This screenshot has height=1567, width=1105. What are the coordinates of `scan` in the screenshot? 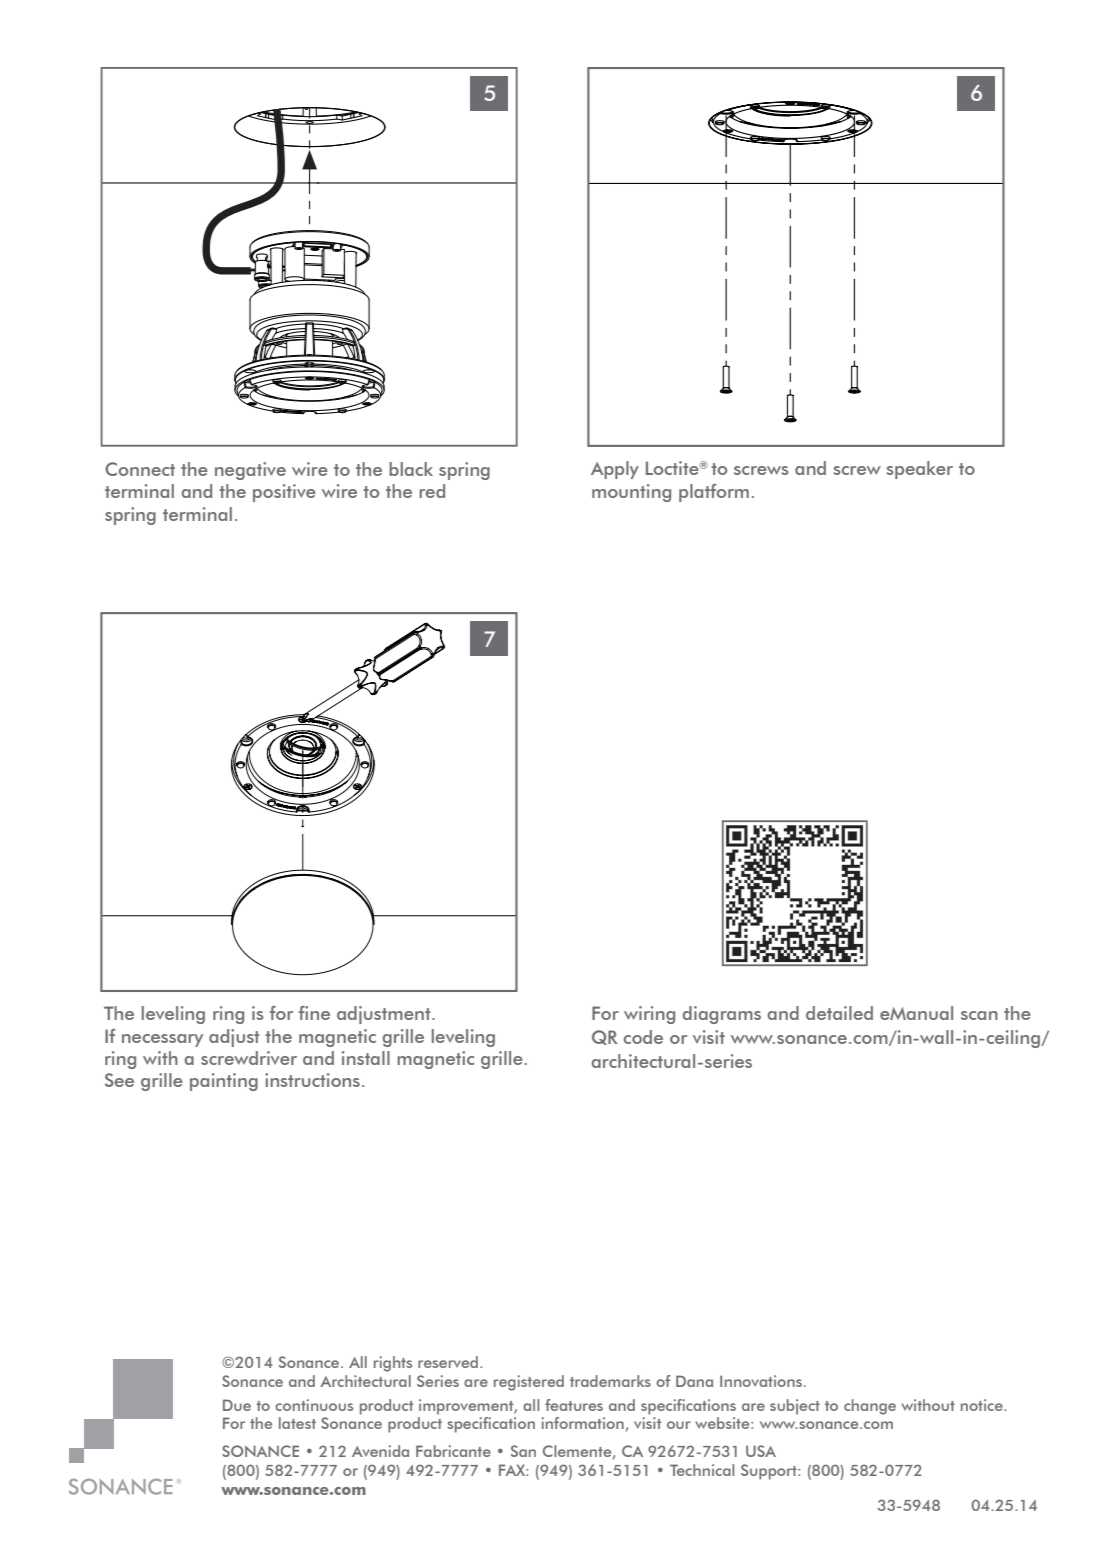 It's located at (979, 1015).
